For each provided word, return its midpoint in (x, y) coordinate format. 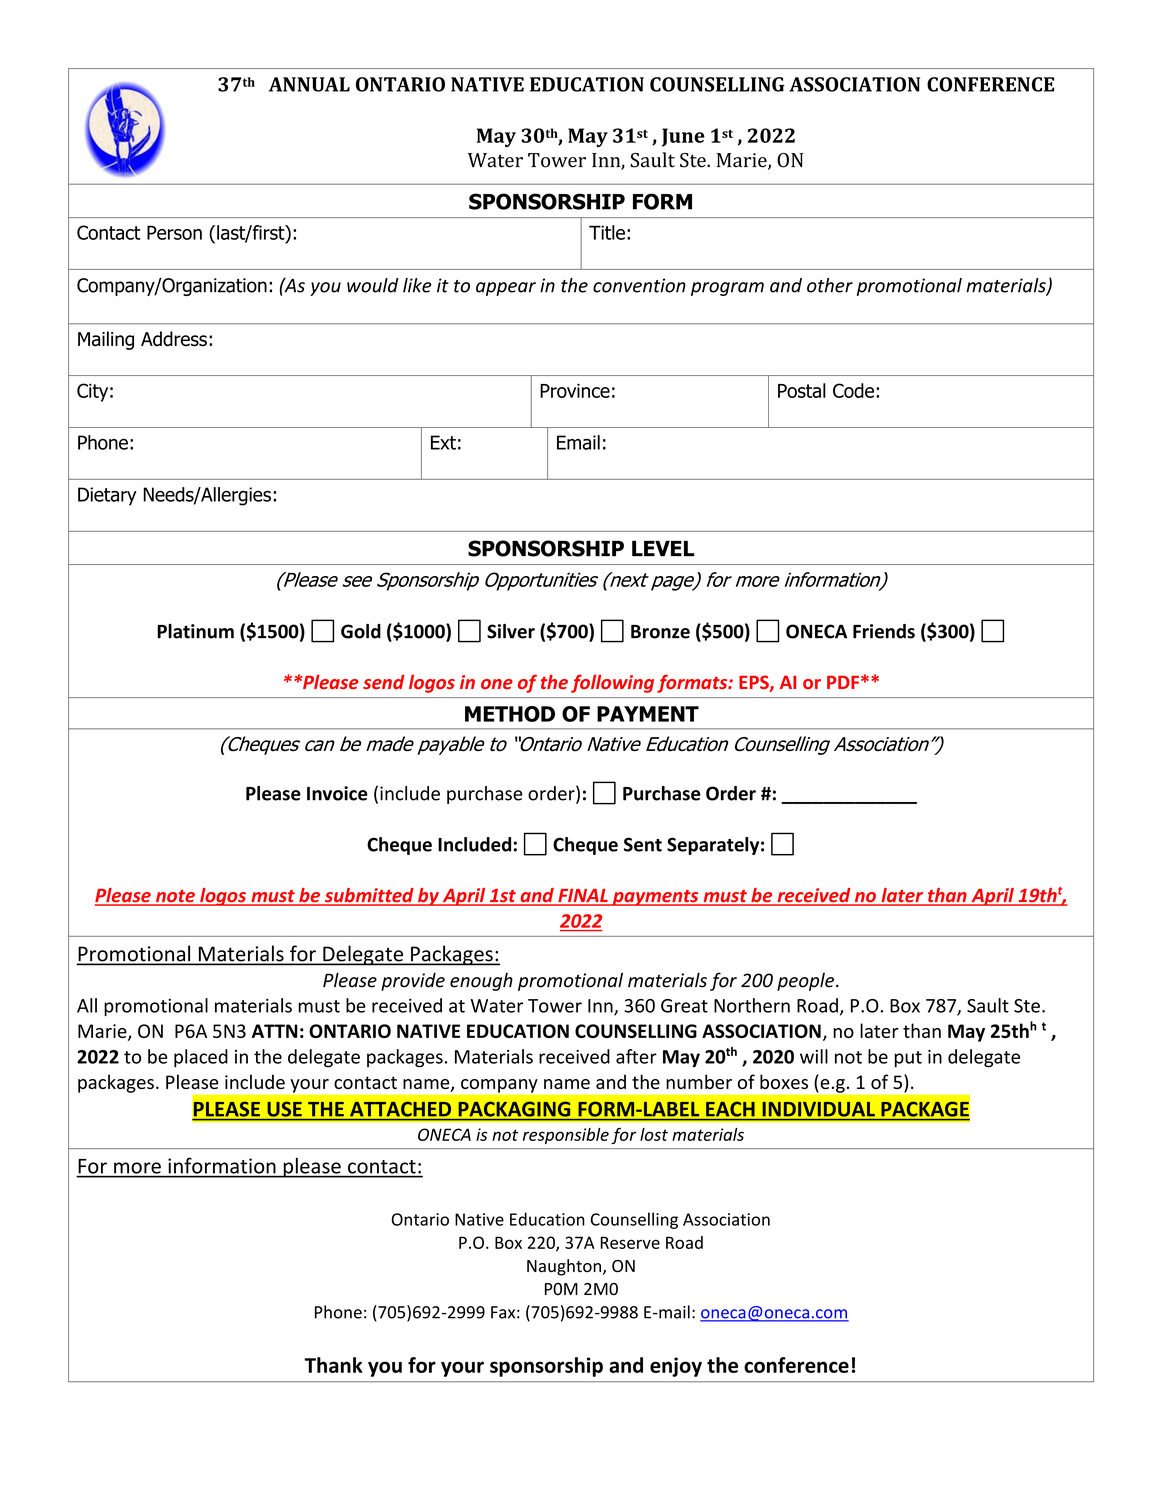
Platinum (195, 631)
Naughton (564, 1267)
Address (174, 339)
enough (481, 982)
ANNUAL (309, 84)
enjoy (676, 1367)
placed (201, 1058)
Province (575, 391)
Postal (802, 390)
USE (285, 1109)
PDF (843, 682)
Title (607, 232)
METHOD (510, 714)
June (683, 137)
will (814, 1056)
